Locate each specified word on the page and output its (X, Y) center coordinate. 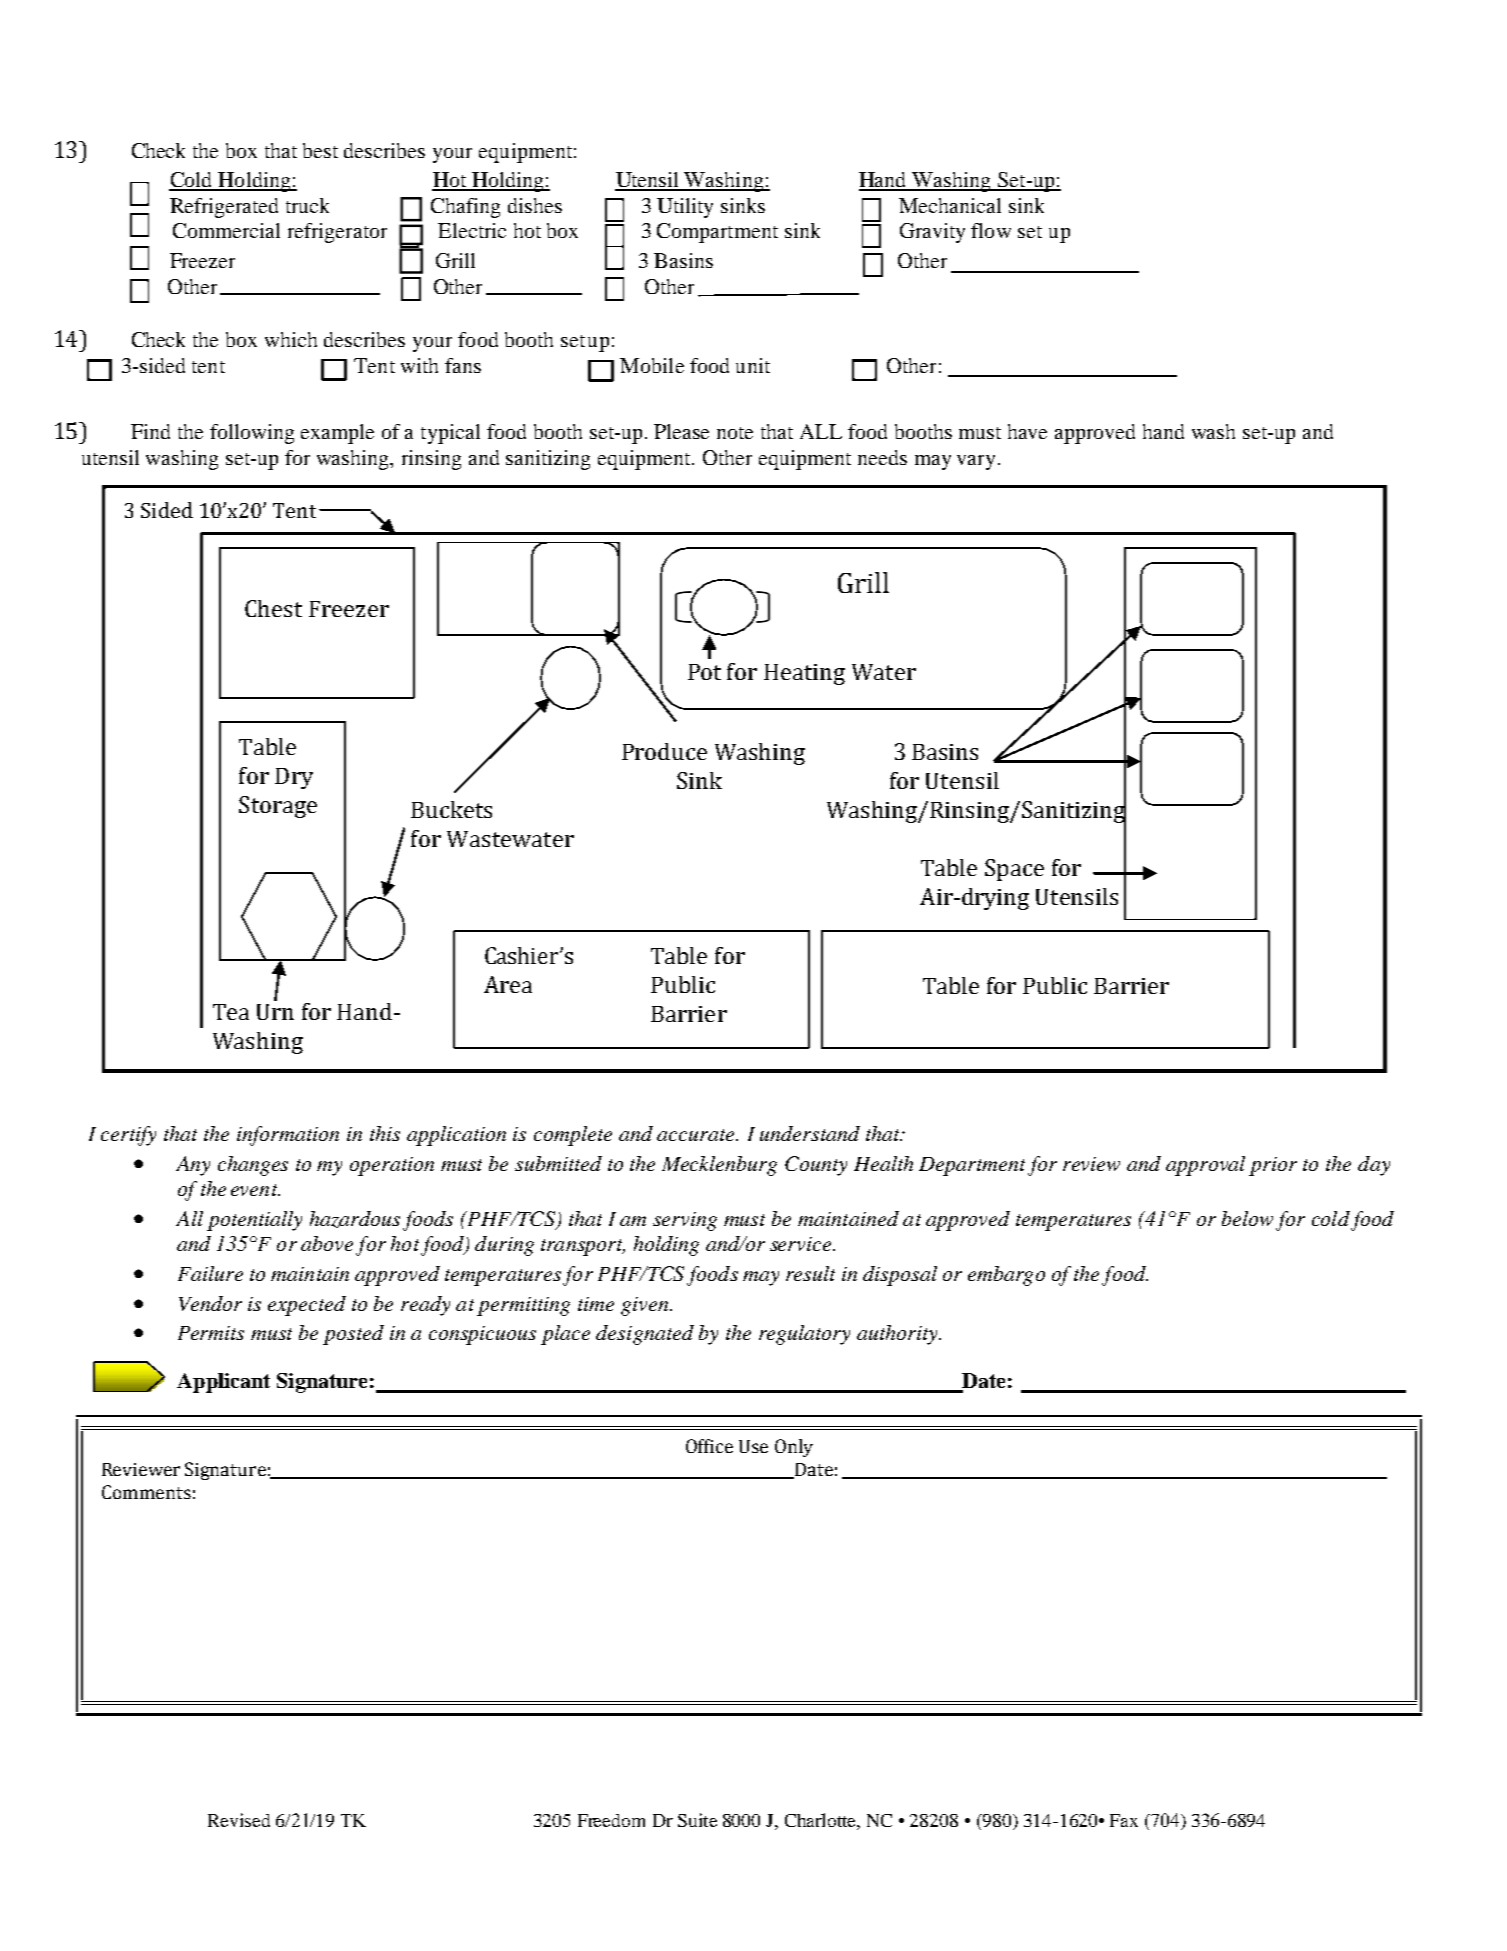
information (288, 1136)
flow (991, 230)
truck (307, 205)
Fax (1124, 1820)
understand (810, 1133)
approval (1205, 1166)
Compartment (717, 233)
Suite (697, 1820)
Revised (239, 1820)
